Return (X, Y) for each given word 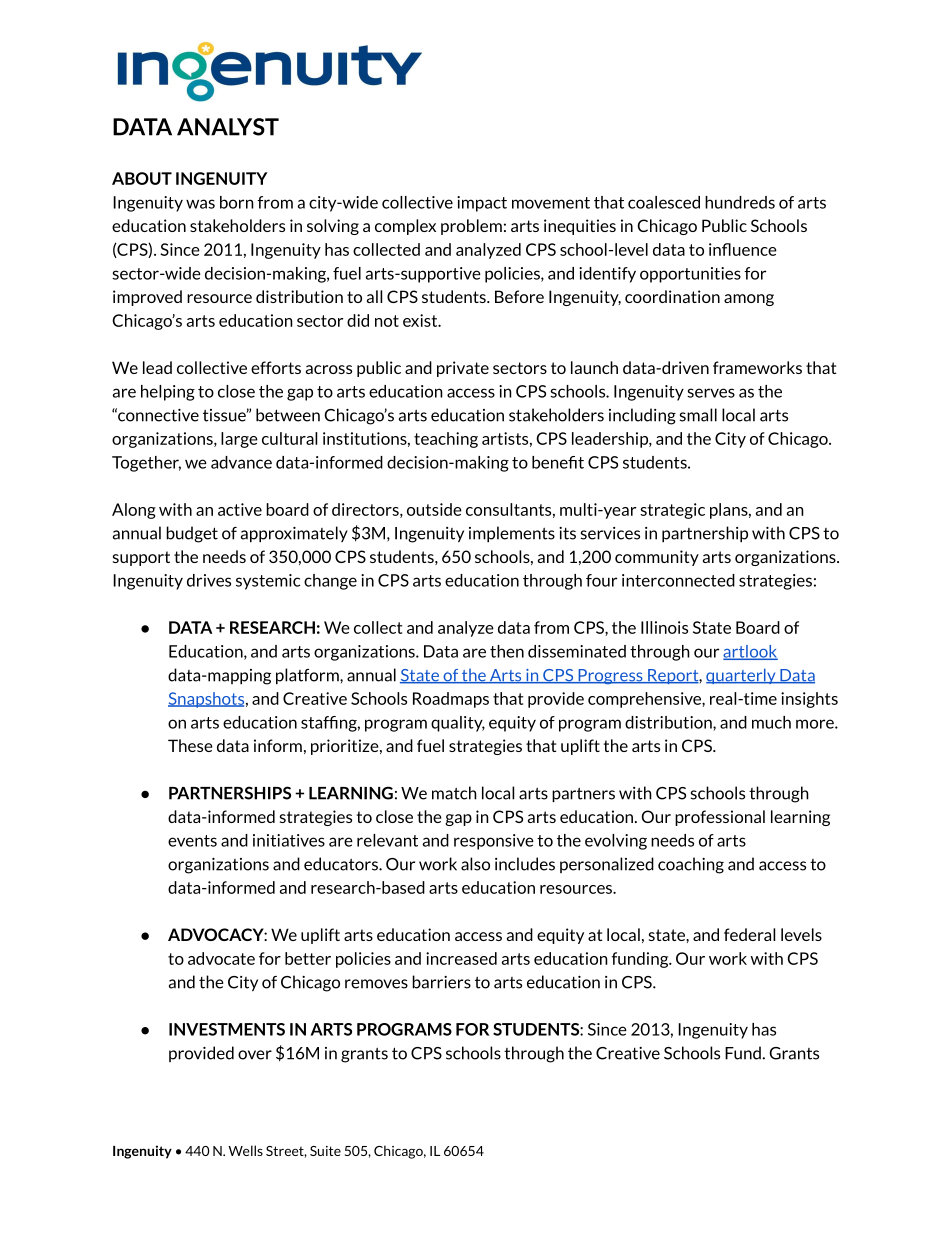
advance (241, 462)
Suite (325, 1151)
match (454, 793)
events (192, 841)
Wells (245, 1150)
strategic (672, 511)
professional (720, 818)
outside (434, 509)
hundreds (740, 202)
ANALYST (228, 127)
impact (482, 204)
